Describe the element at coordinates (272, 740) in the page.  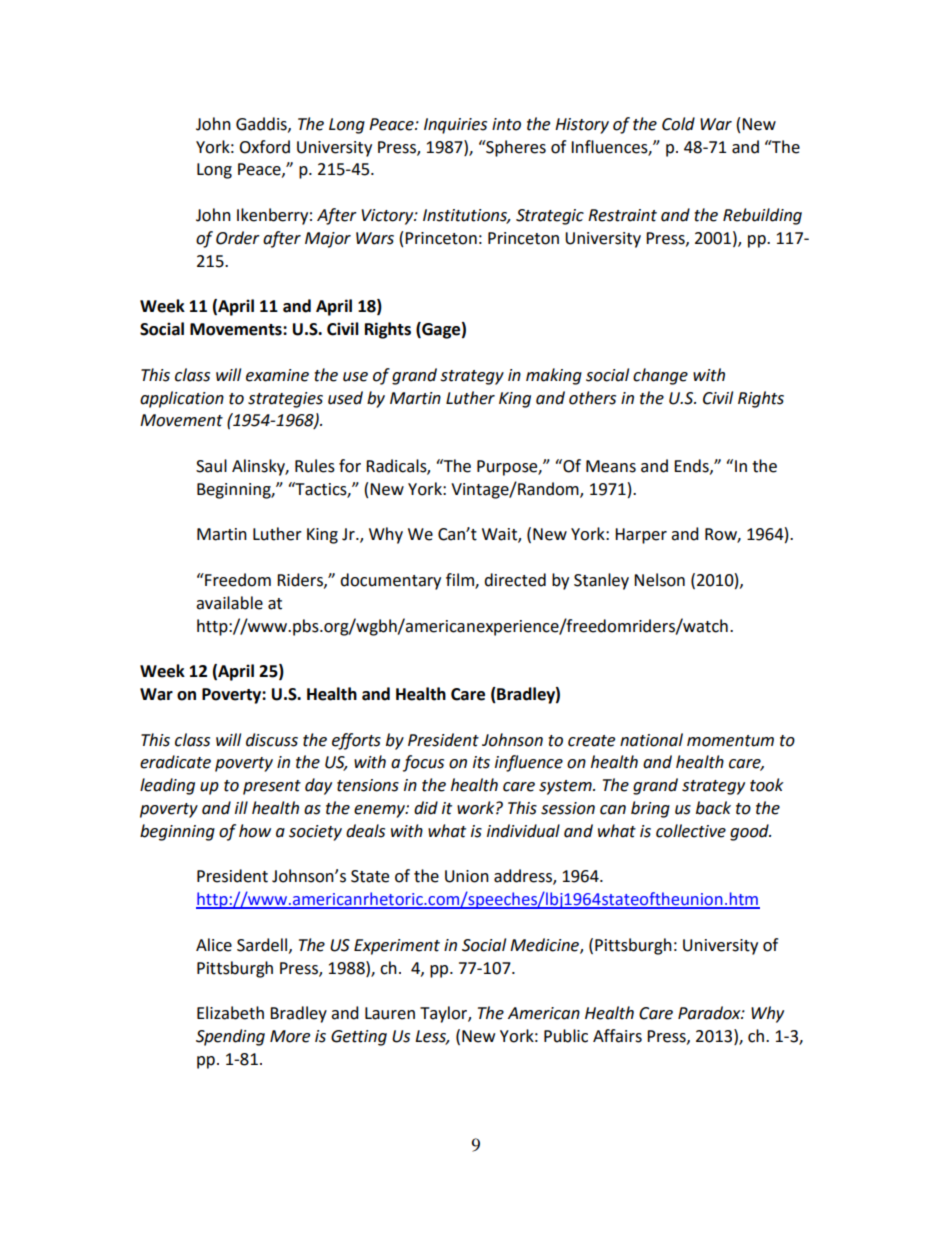
I see `discuss` at that location.
